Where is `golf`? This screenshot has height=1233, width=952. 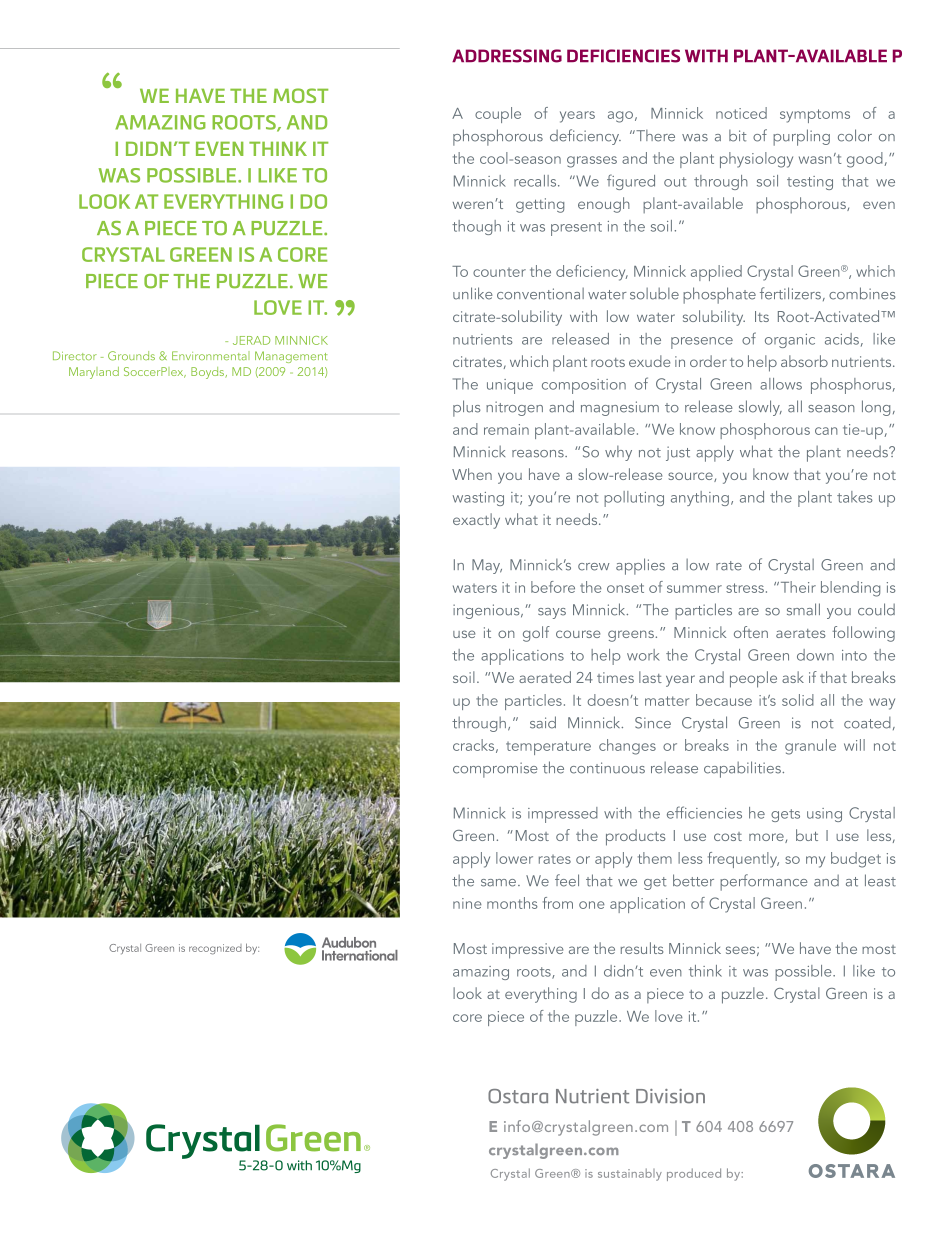
golf is located at coordinates (536, 634).
